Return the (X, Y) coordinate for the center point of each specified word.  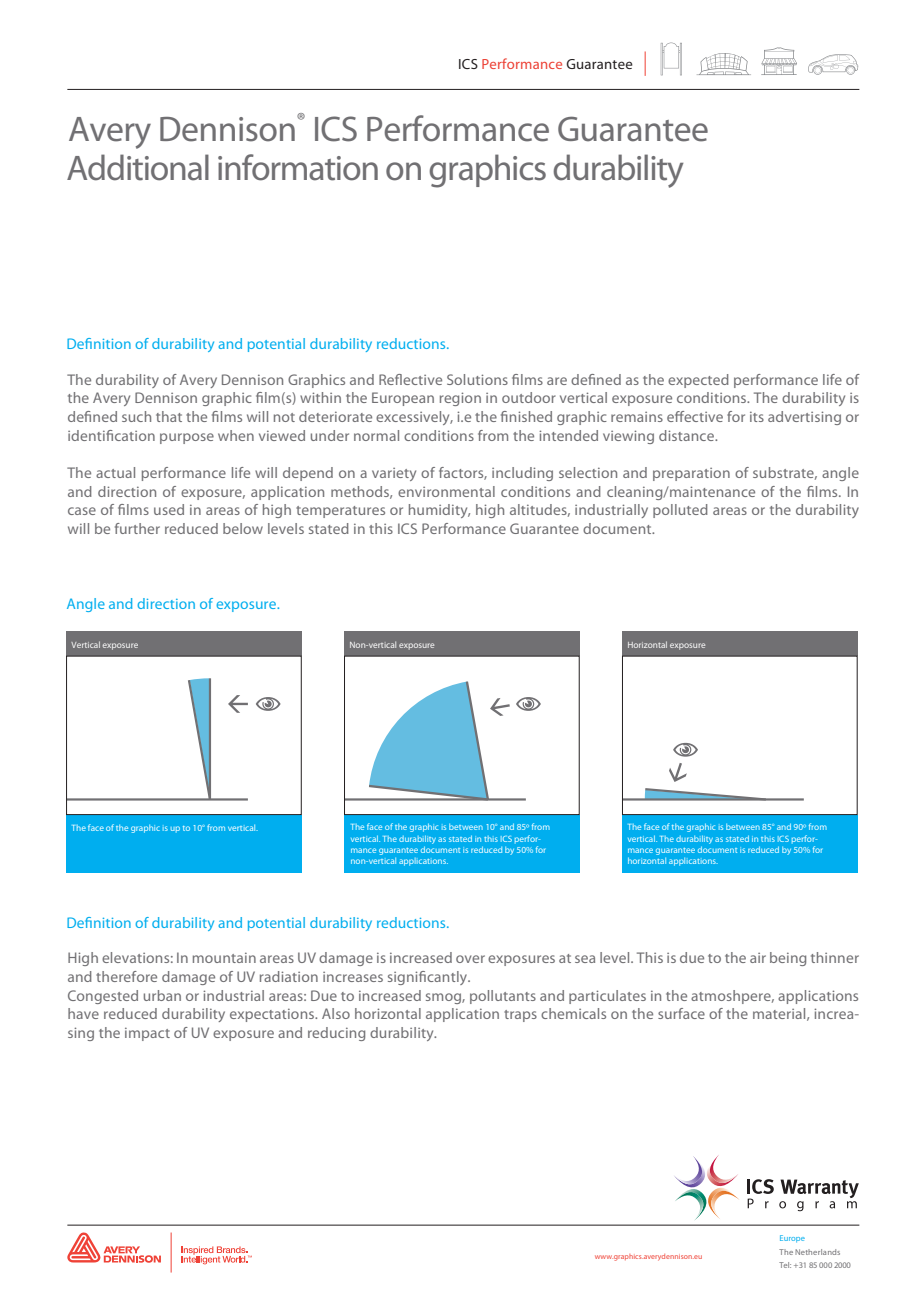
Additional (138, 167)
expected (698, 381)
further (137, 528)
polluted (680, 511)
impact (147, 1034)
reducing (336, 1034)
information (298, 167)
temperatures (340, 512)
